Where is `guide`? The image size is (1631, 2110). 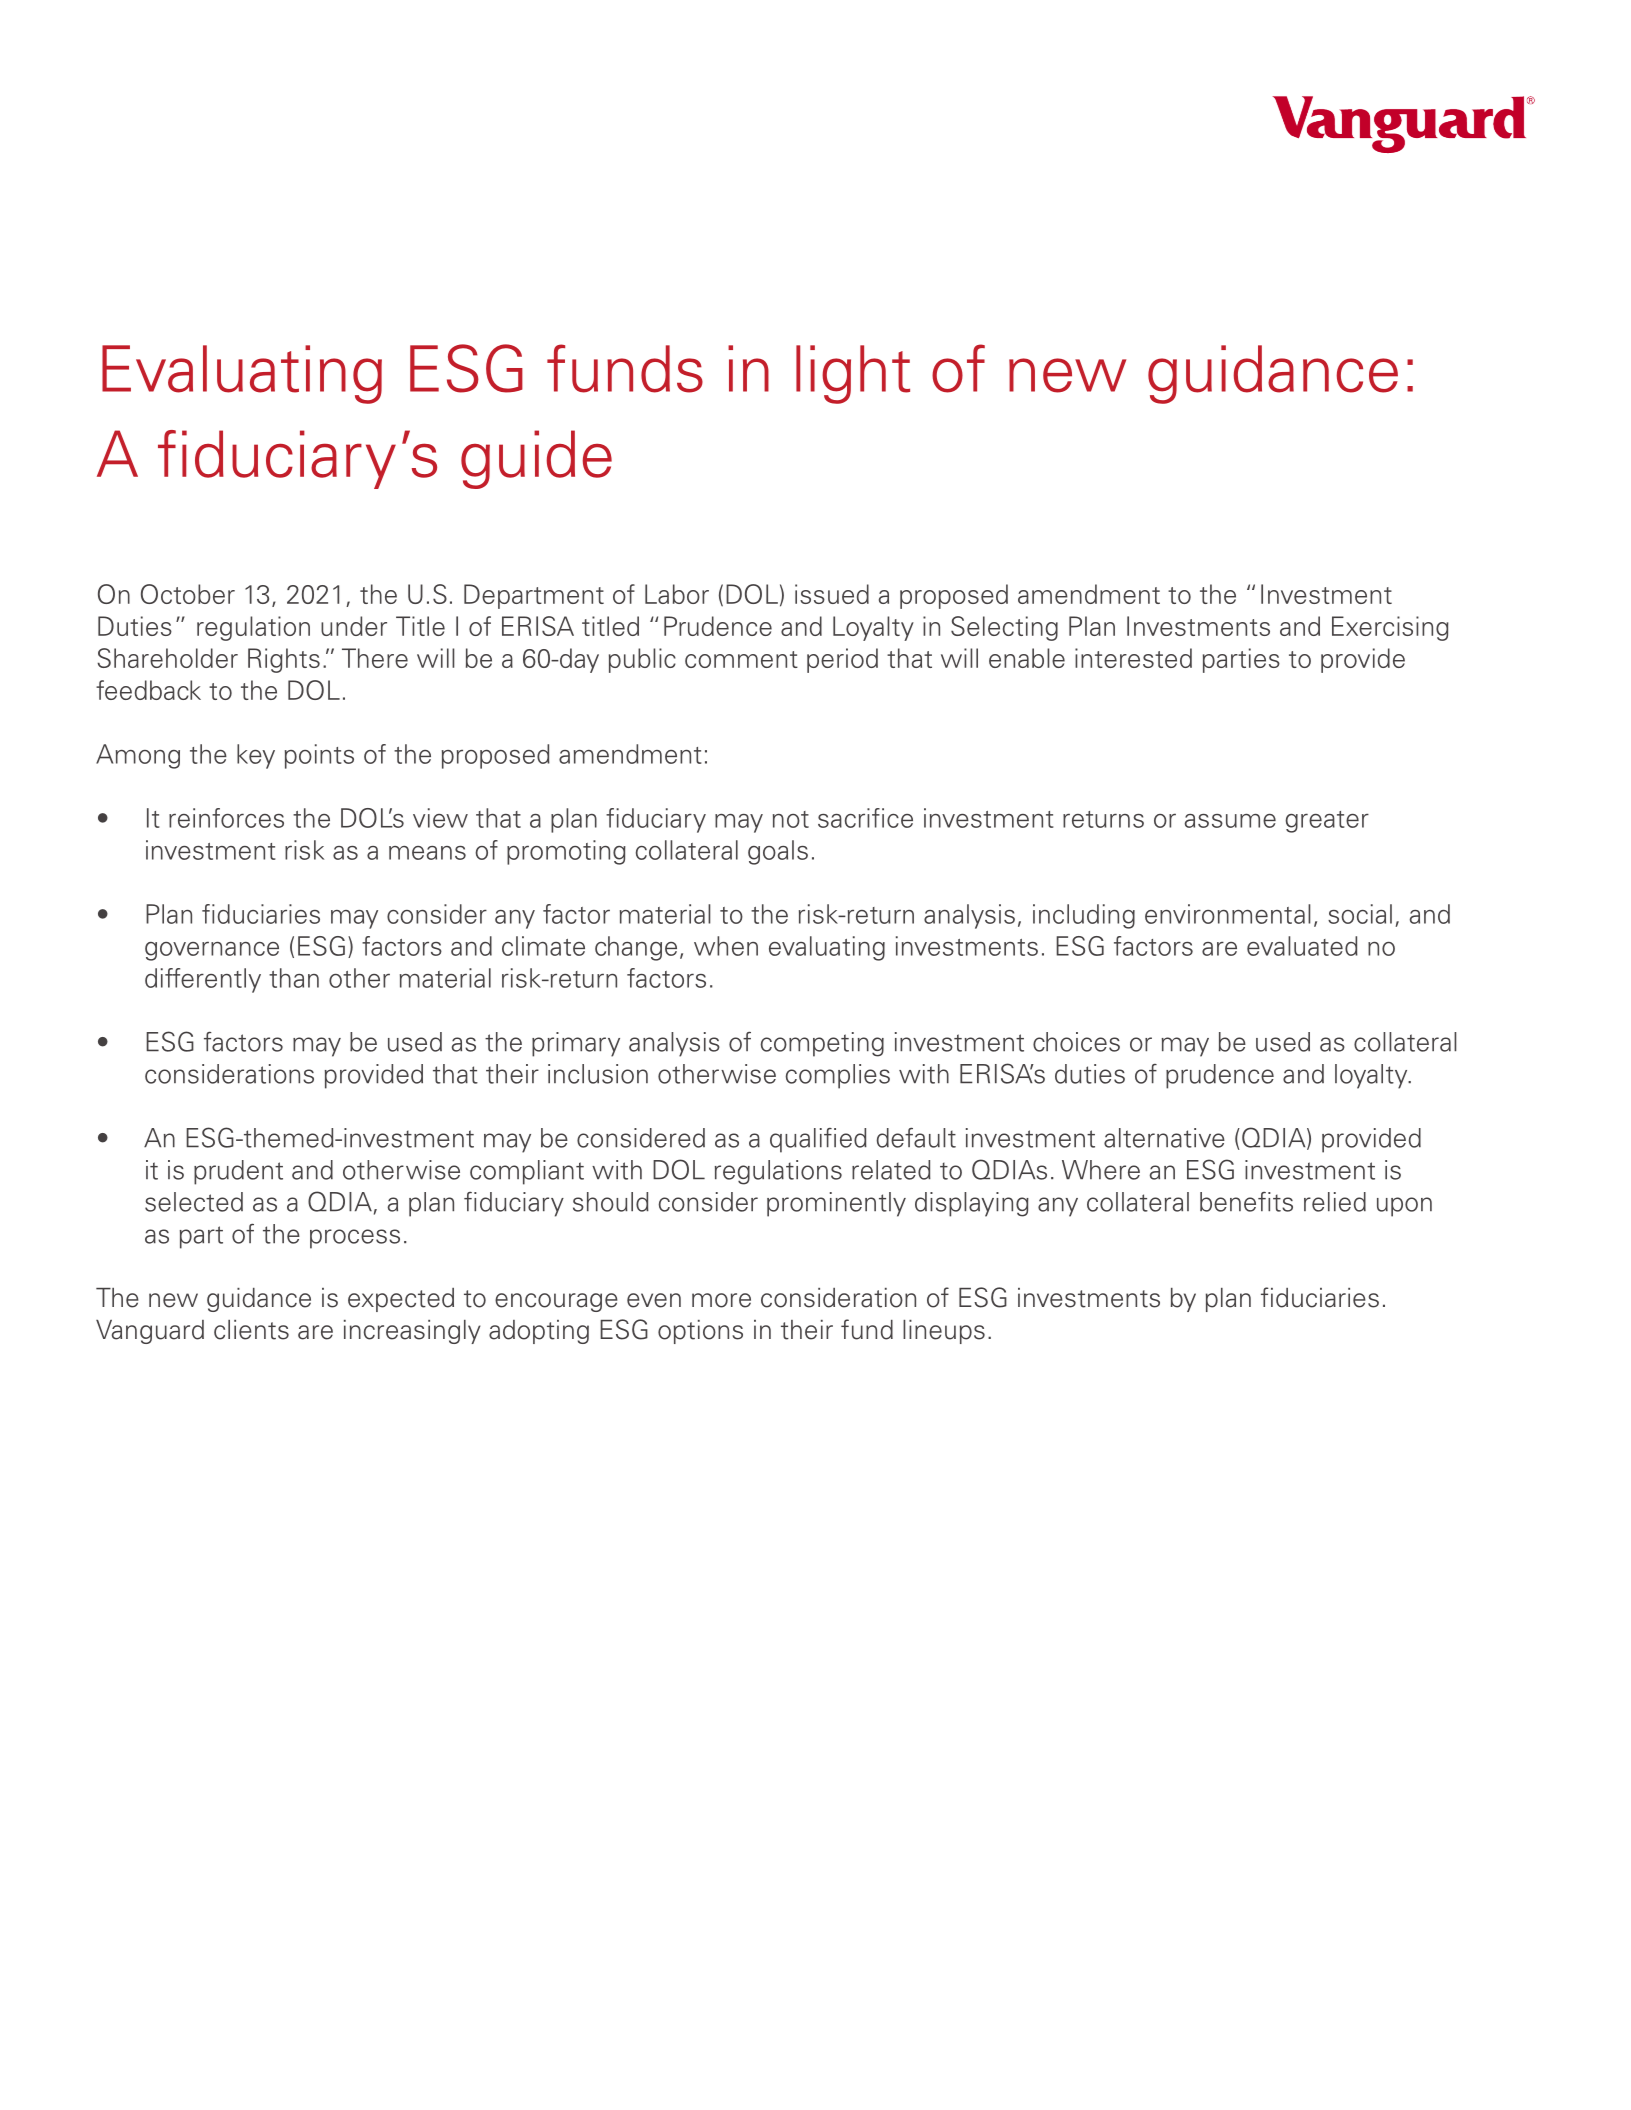 guide is located at coordinates (536, 459).
